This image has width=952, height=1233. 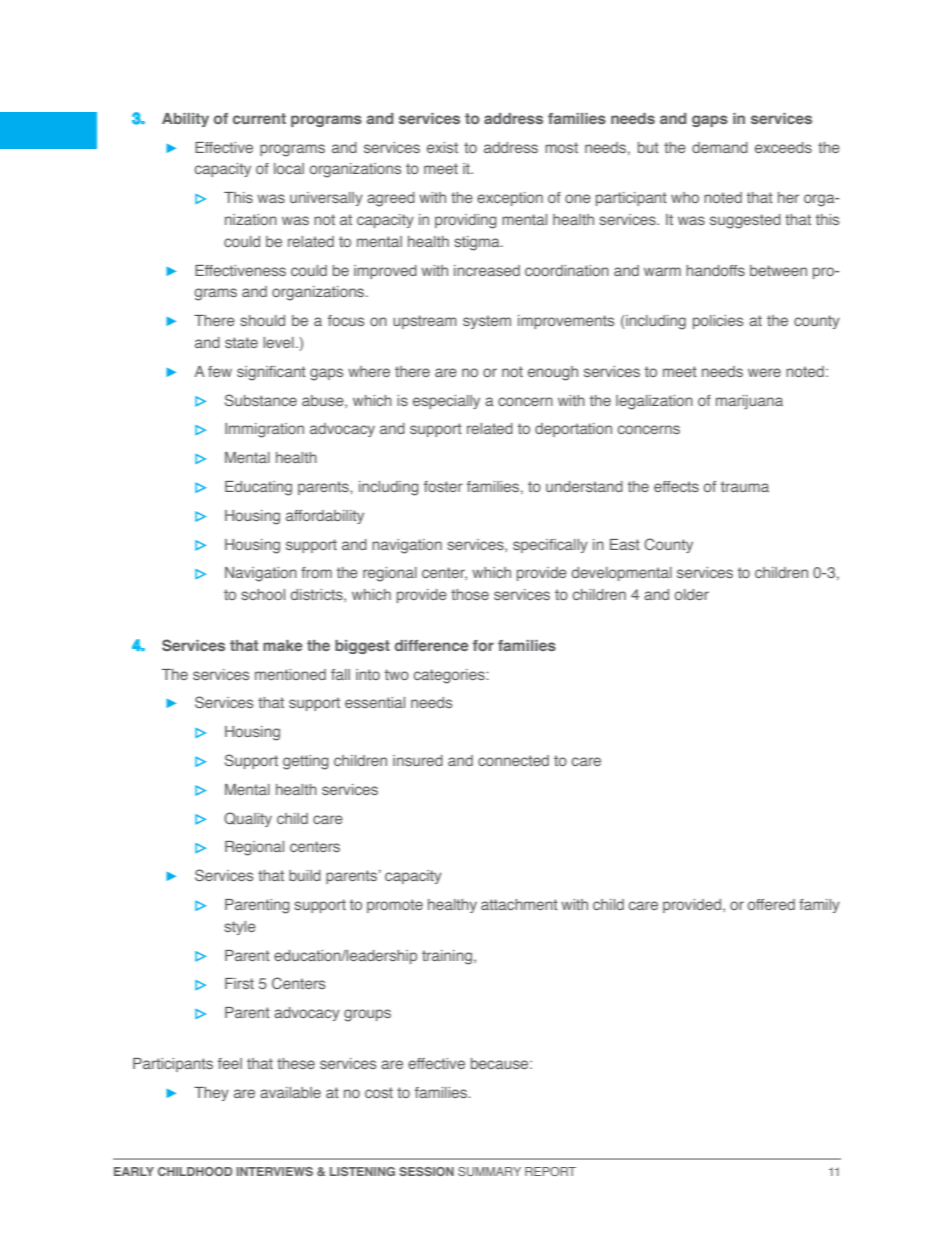 I want to click on SUMMARY, so click(x=489, y=1171).
